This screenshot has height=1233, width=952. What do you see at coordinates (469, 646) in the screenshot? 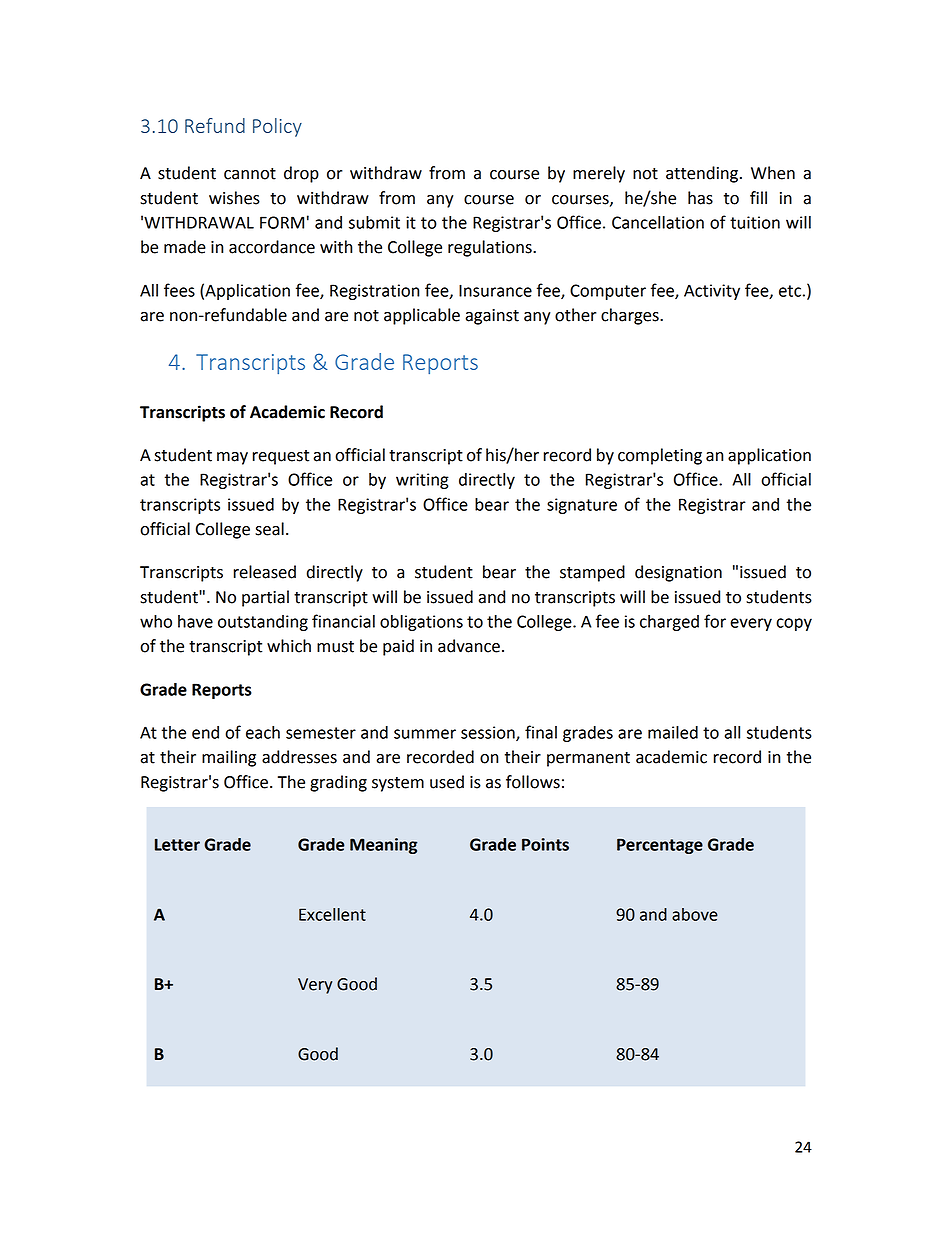
I see `advance` at bounding box center [469, 646].
